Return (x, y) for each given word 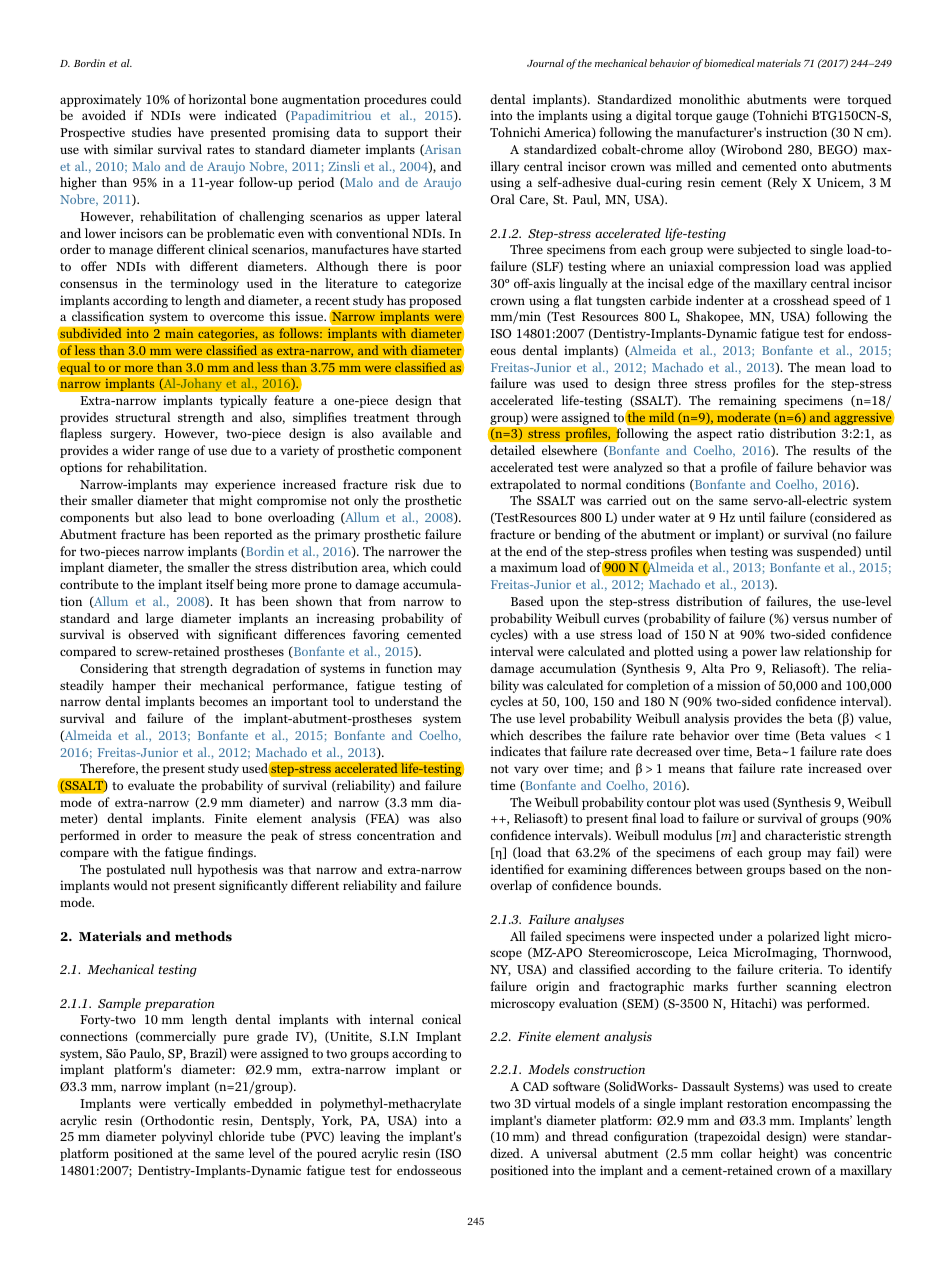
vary (526, 771)
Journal (545, 63)
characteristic (803, 835)
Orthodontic (178, 1121)
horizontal (217, 99)
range (173, 453)
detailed (512, 450)
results (831, 450)
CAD (536, 1086)
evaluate (151, 785)
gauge (732, 118)
